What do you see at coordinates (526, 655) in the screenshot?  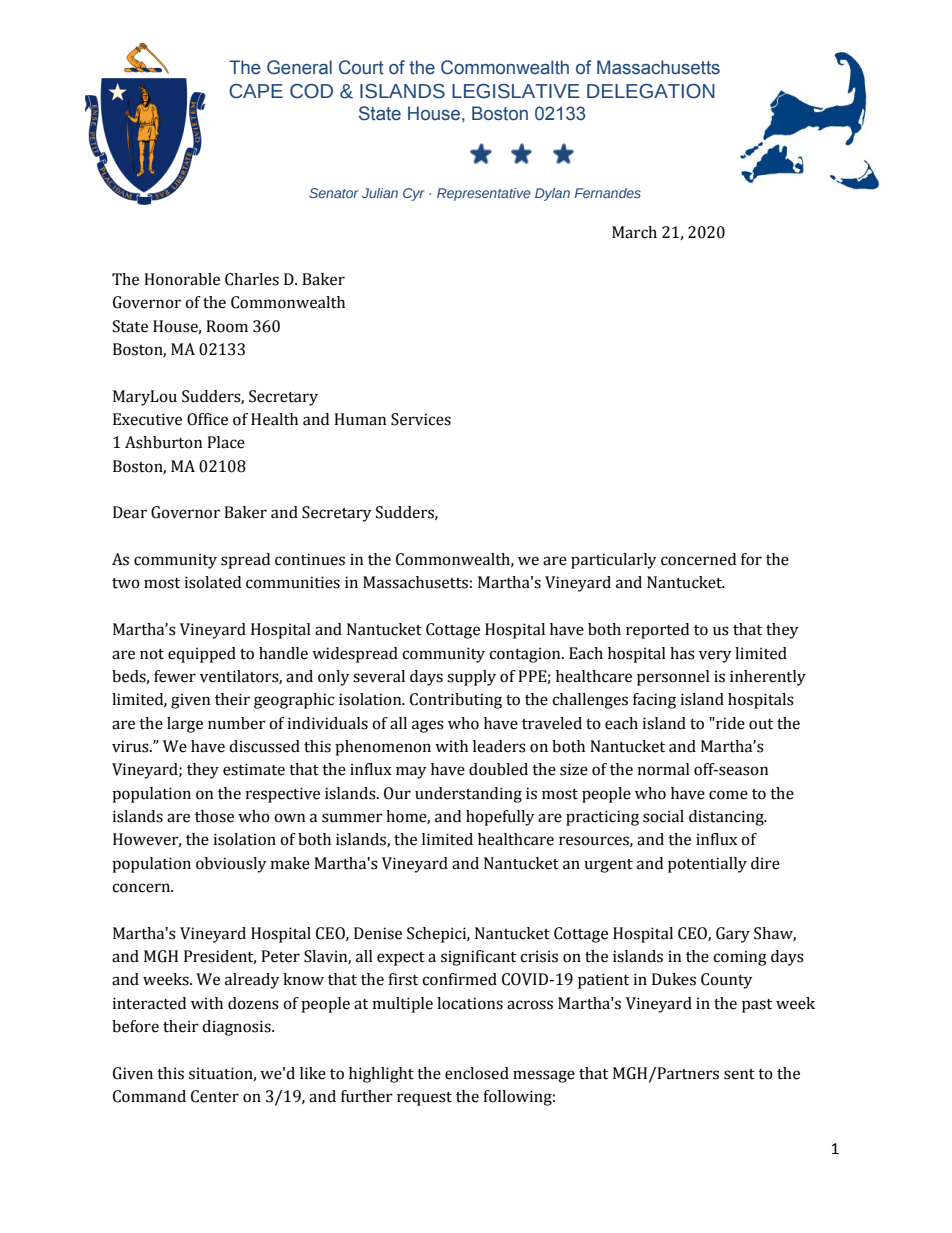 I see `contagion` at bounding box center [526, 655].
